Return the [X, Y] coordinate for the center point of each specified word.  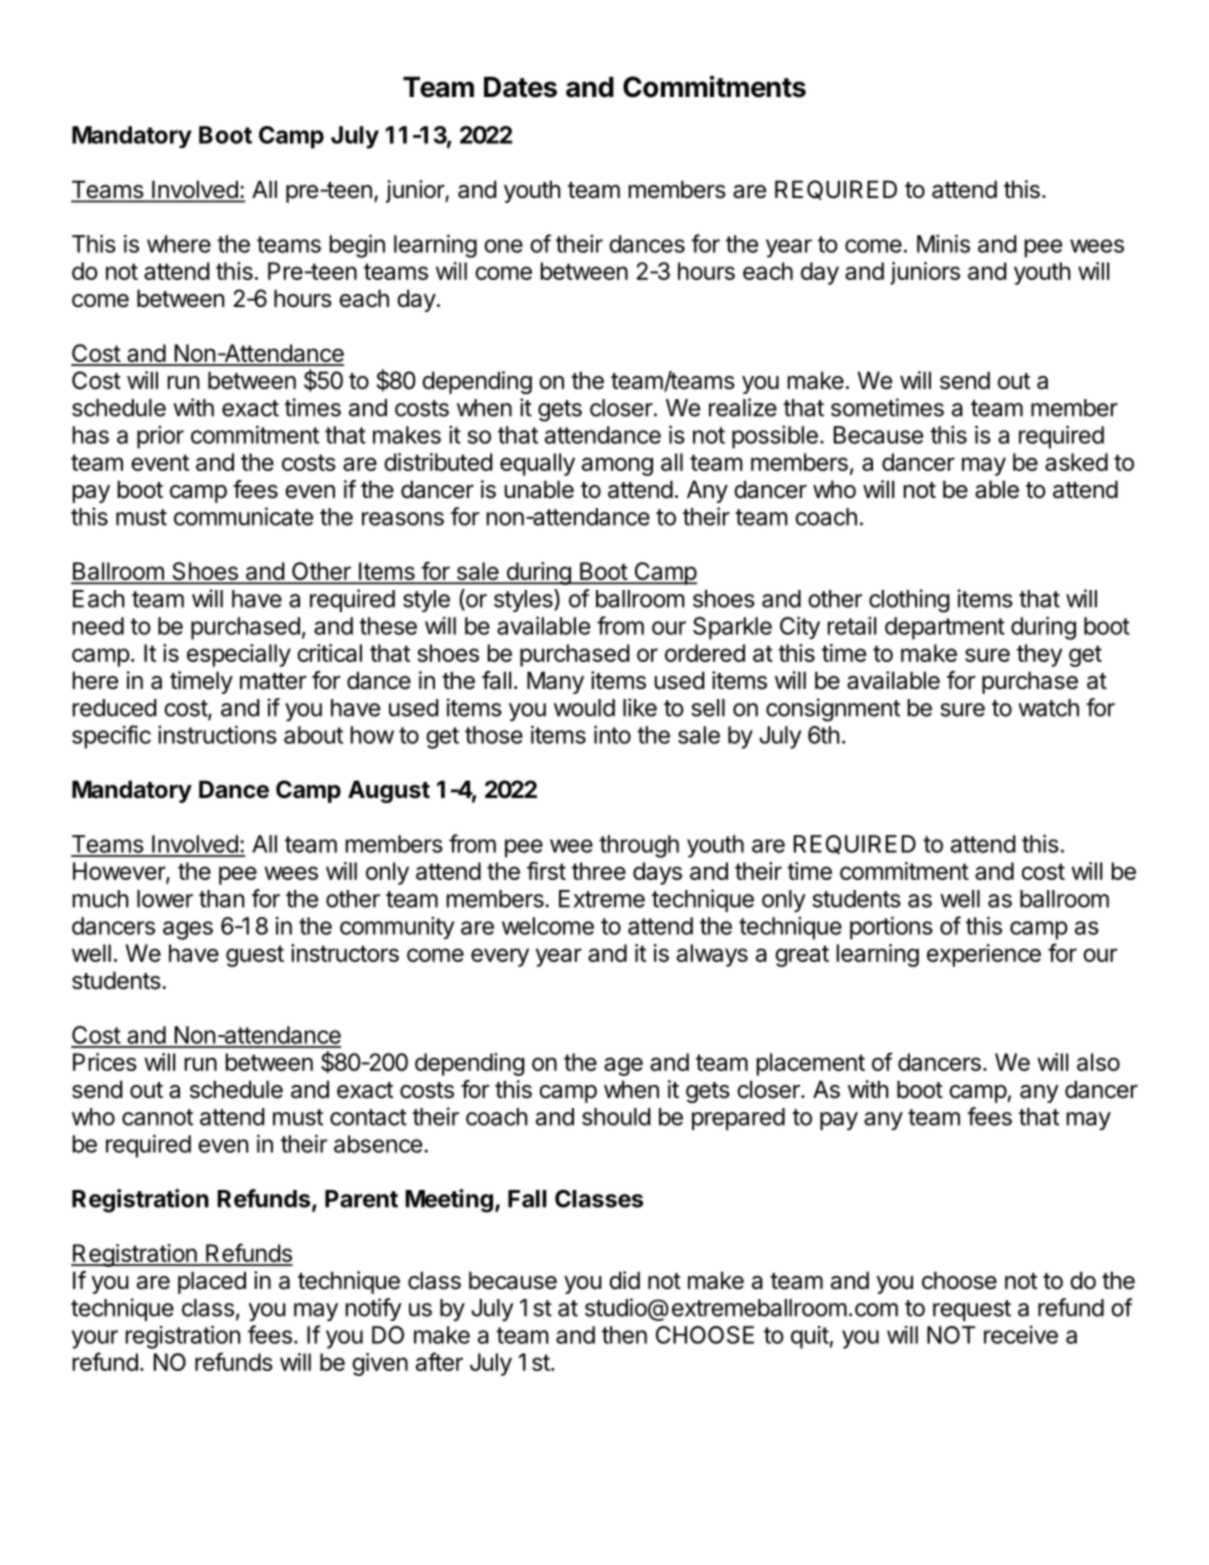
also [1098, 1062]
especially [239, 655]
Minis [943, 243]
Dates [520, 87]
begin [357, 246]
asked [1076, 462]
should [616, 1117]
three [599, 871]
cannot [157, 1117]
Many [555, 682]
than [221, 899]
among [617, 466]
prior [160, 437]
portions [891, 928]
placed [212, 1282]
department [945, 628]
